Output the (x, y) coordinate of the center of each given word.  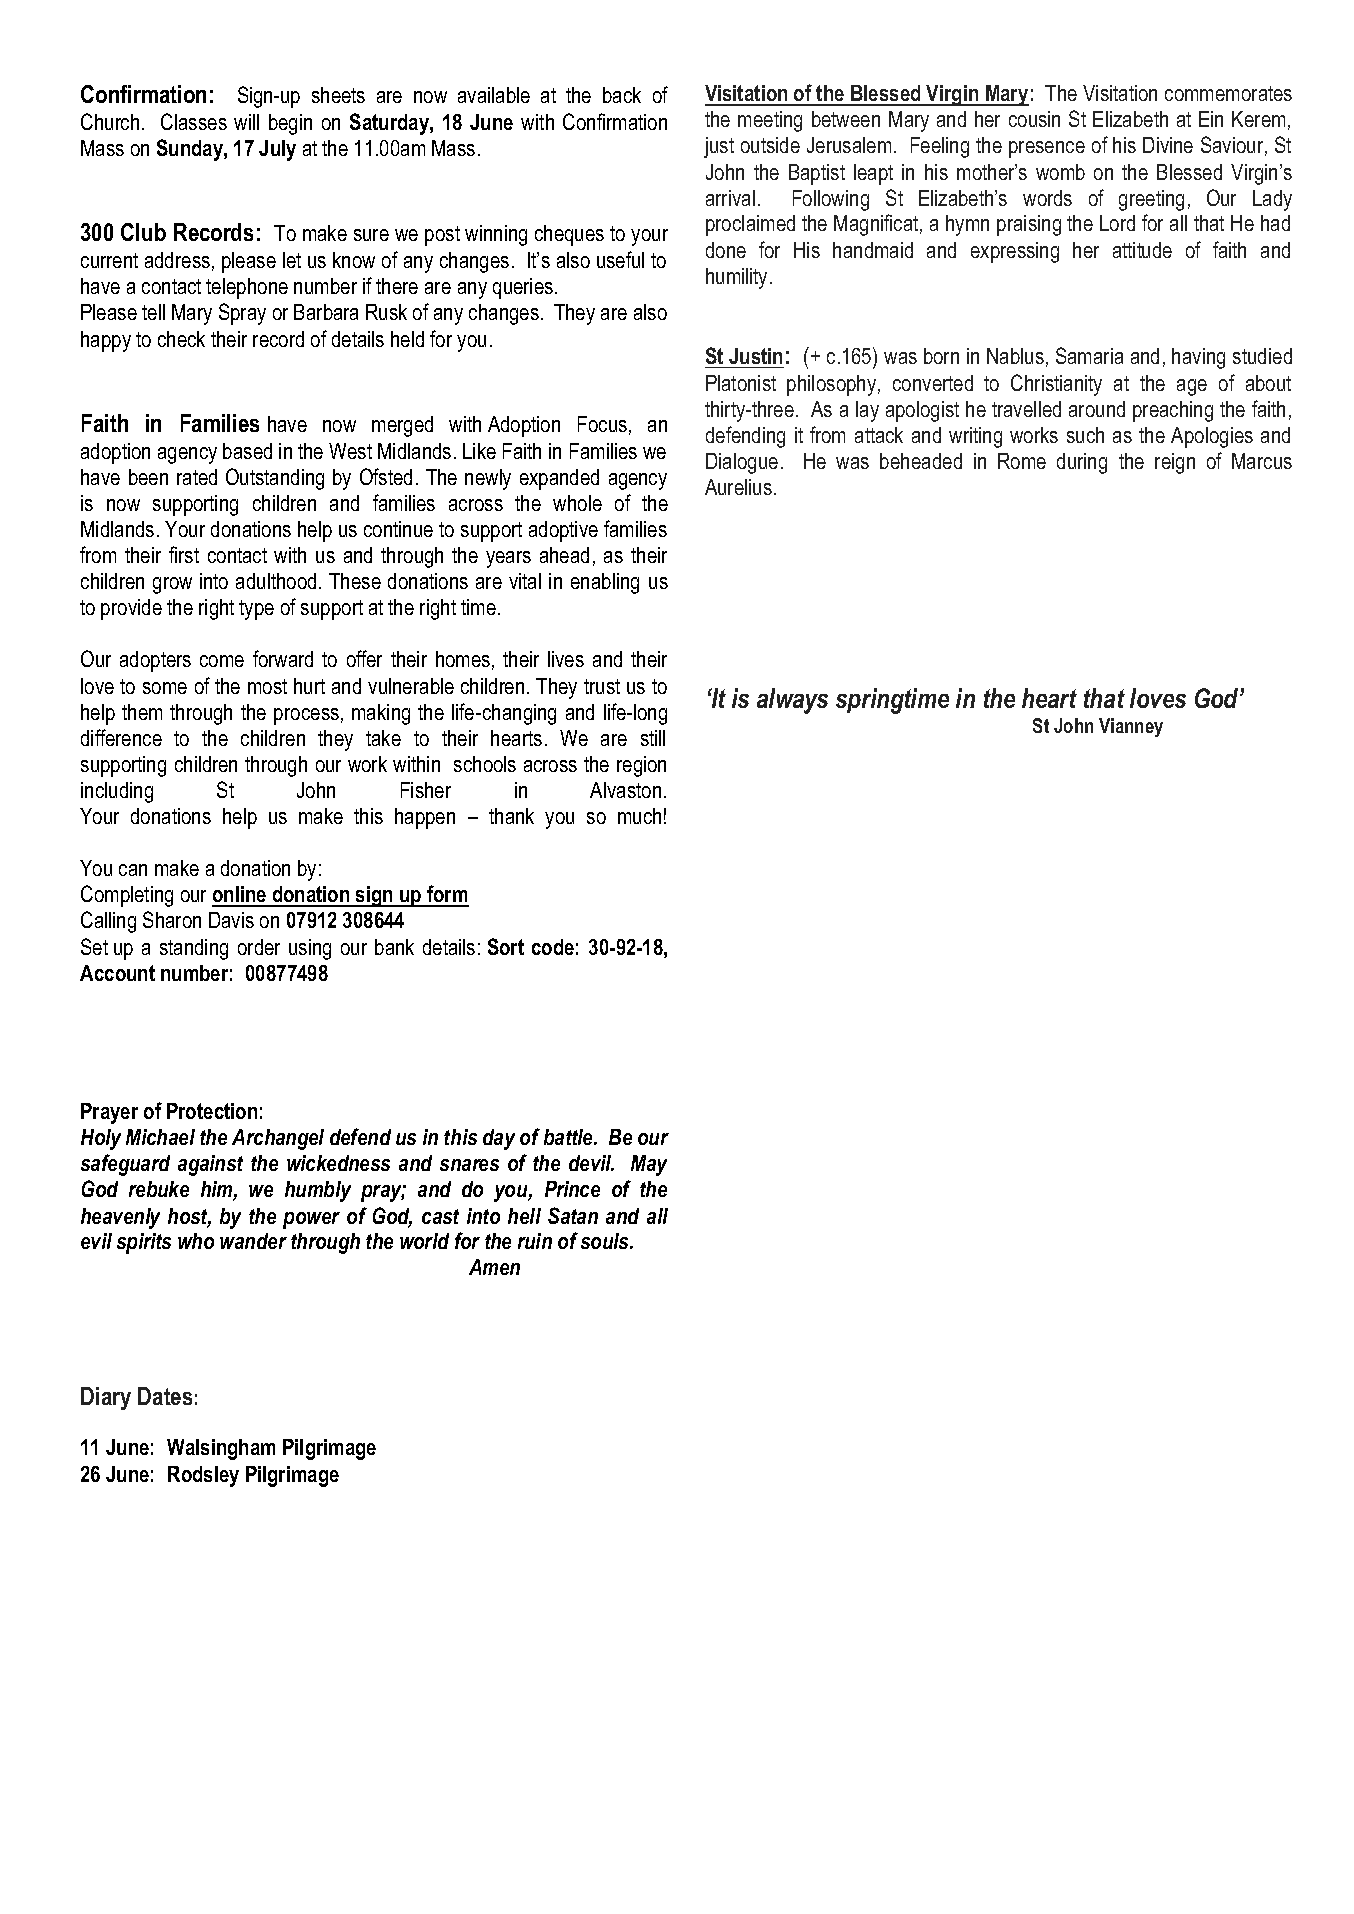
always (792, 701)
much (639, 816)
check (181, 339)
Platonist (741, 383)
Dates (165, 1396)
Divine (1168, 145)
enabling (605, 583)
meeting (770, 121)
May (649, 1165)
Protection (212, 1111)
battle (570, 1137)
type (256, 610)
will (246, 122)
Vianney (1131, 727)
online (240, 896)
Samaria (1089, 355)
